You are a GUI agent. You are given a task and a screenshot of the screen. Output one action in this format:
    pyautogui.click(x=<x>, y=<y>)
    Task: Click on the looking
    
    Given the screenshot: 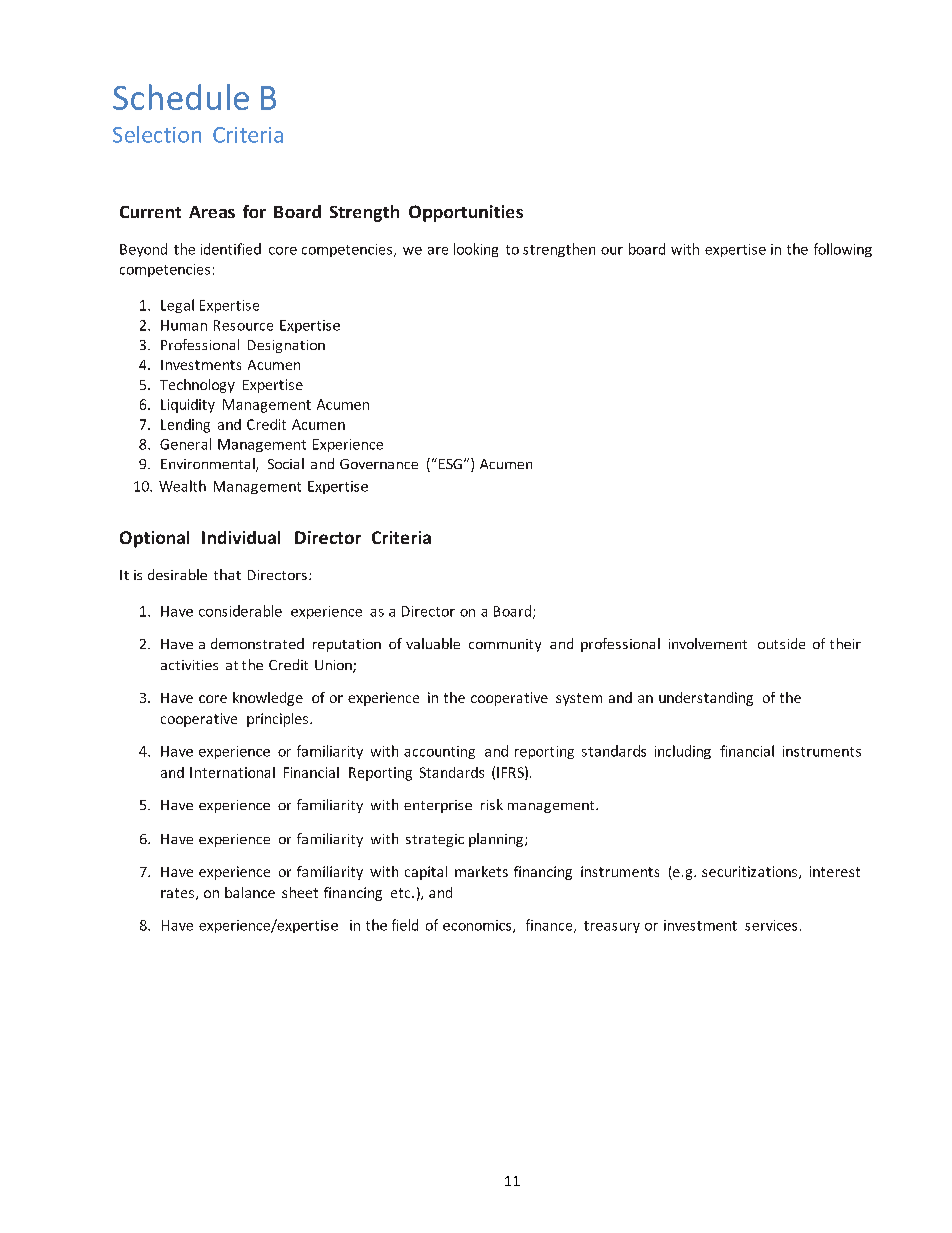 What is the action you would take?
    pyautogui.click(x=476, y=250)
